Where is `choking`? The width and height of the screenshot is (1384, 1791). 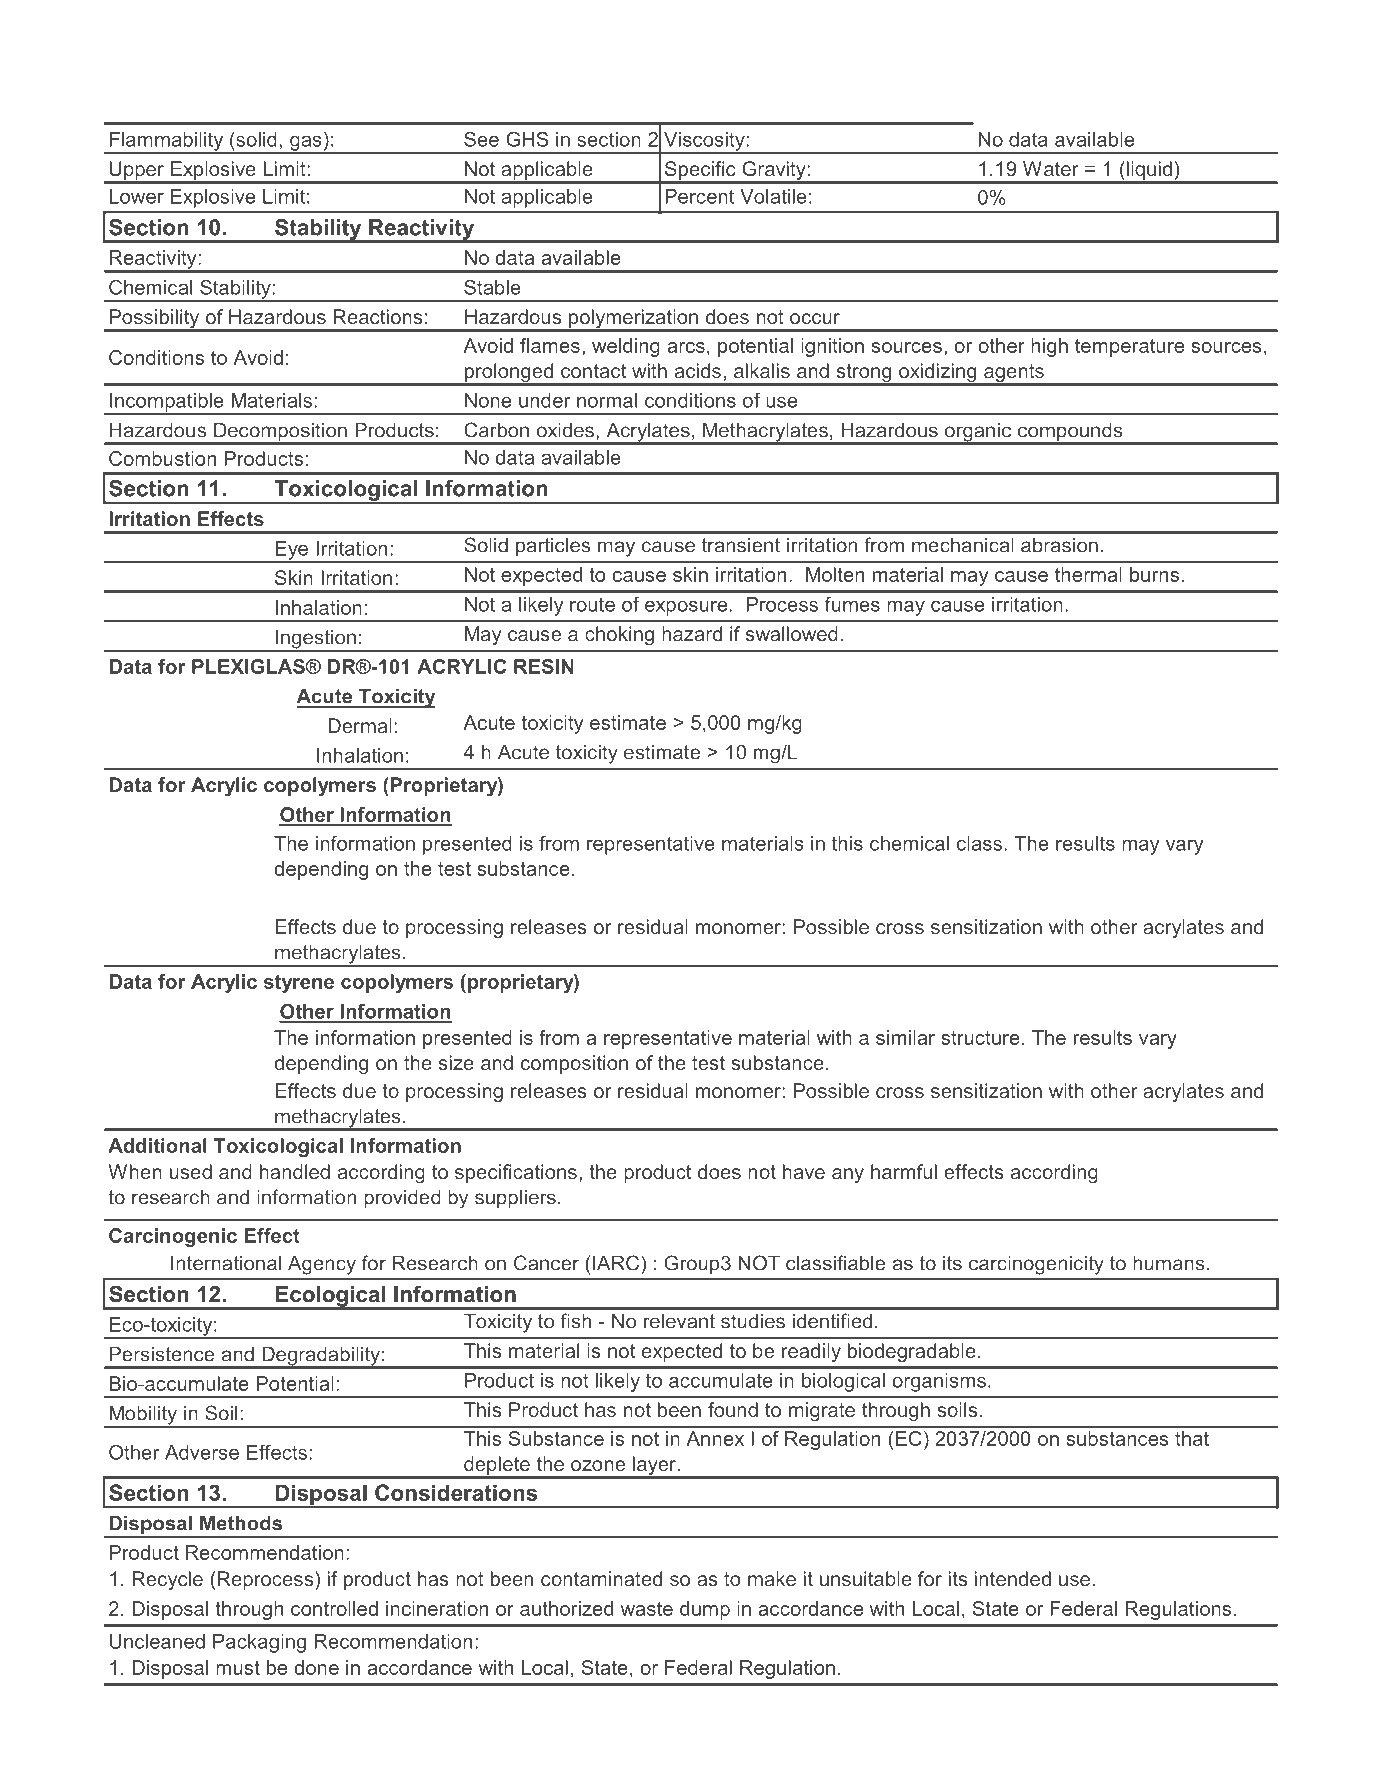 choking is located at coordinates (619, 635).
